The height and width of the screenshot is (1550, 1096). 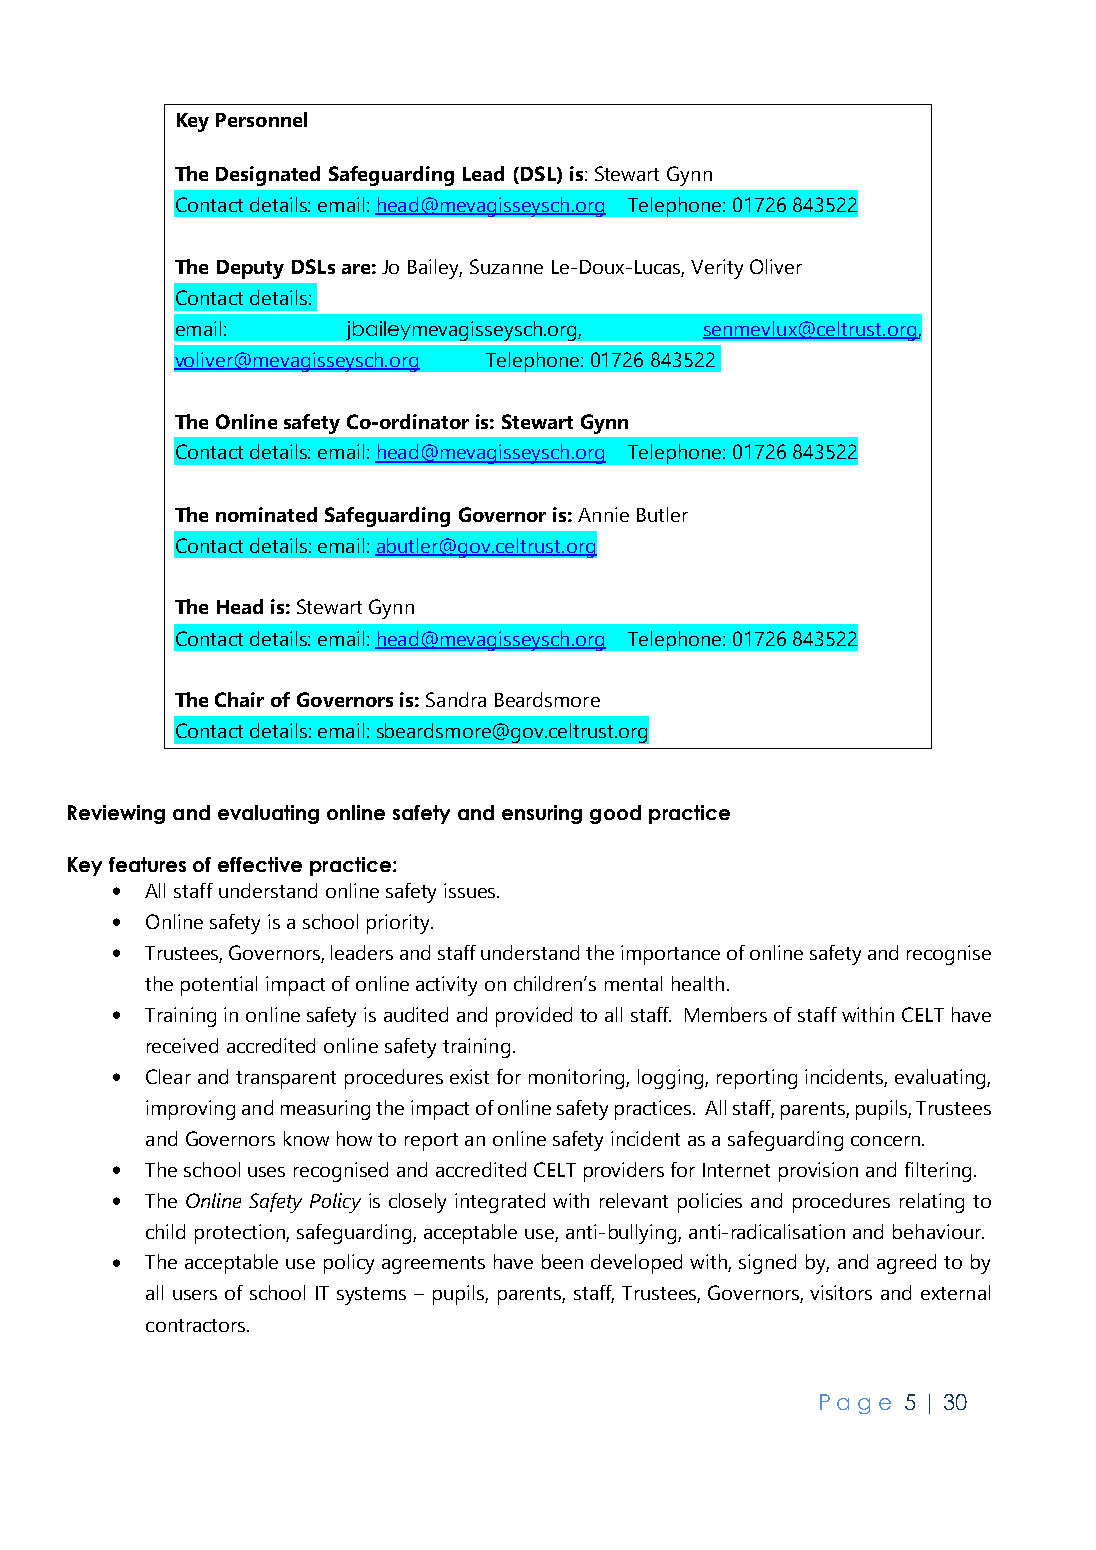 What do you see at coordinates (239, 699) in the screenshot?
I see `Chair` at bounding box center [239, 699].
